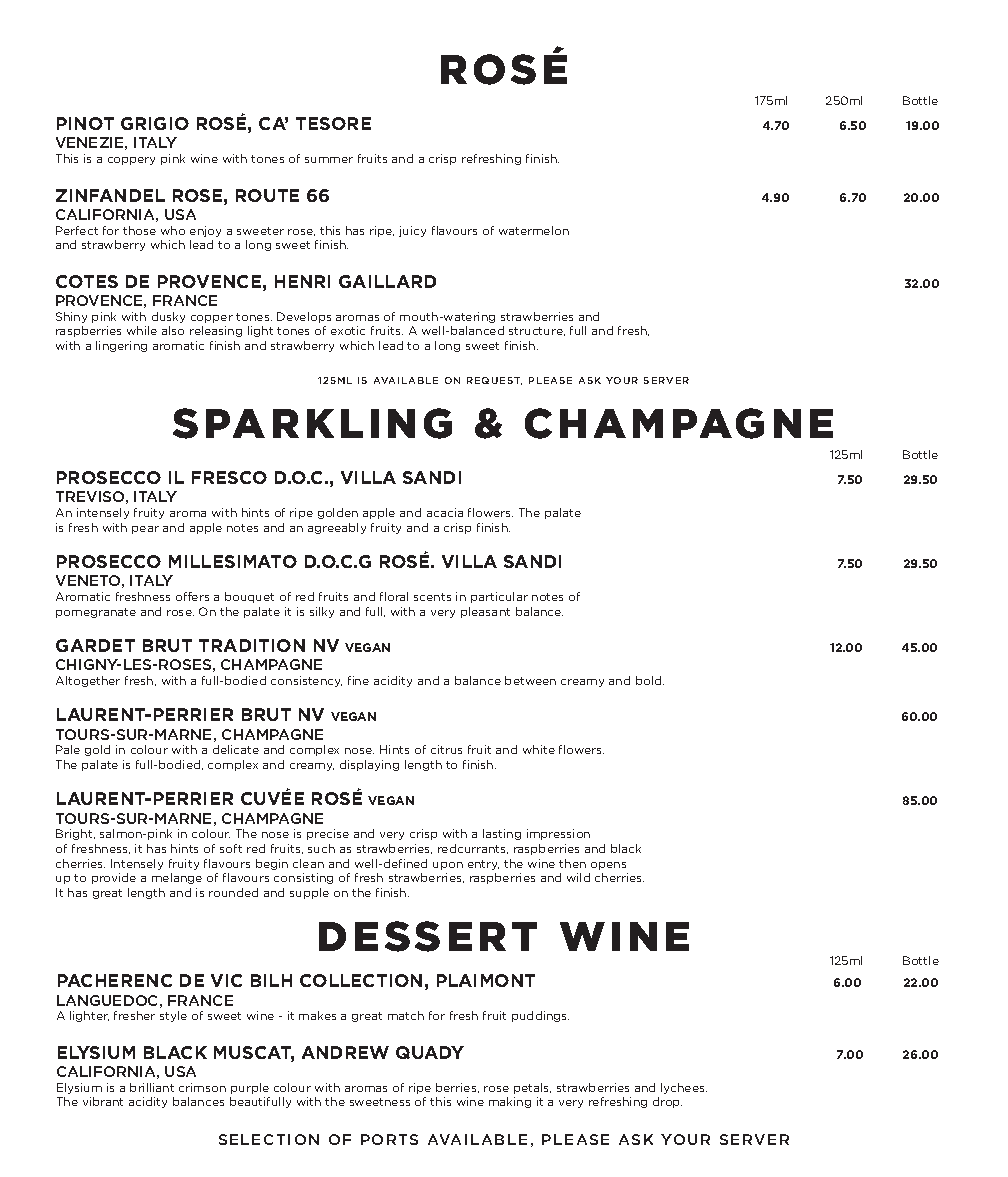  I want to click on brilliant, so click(152, 1087).
